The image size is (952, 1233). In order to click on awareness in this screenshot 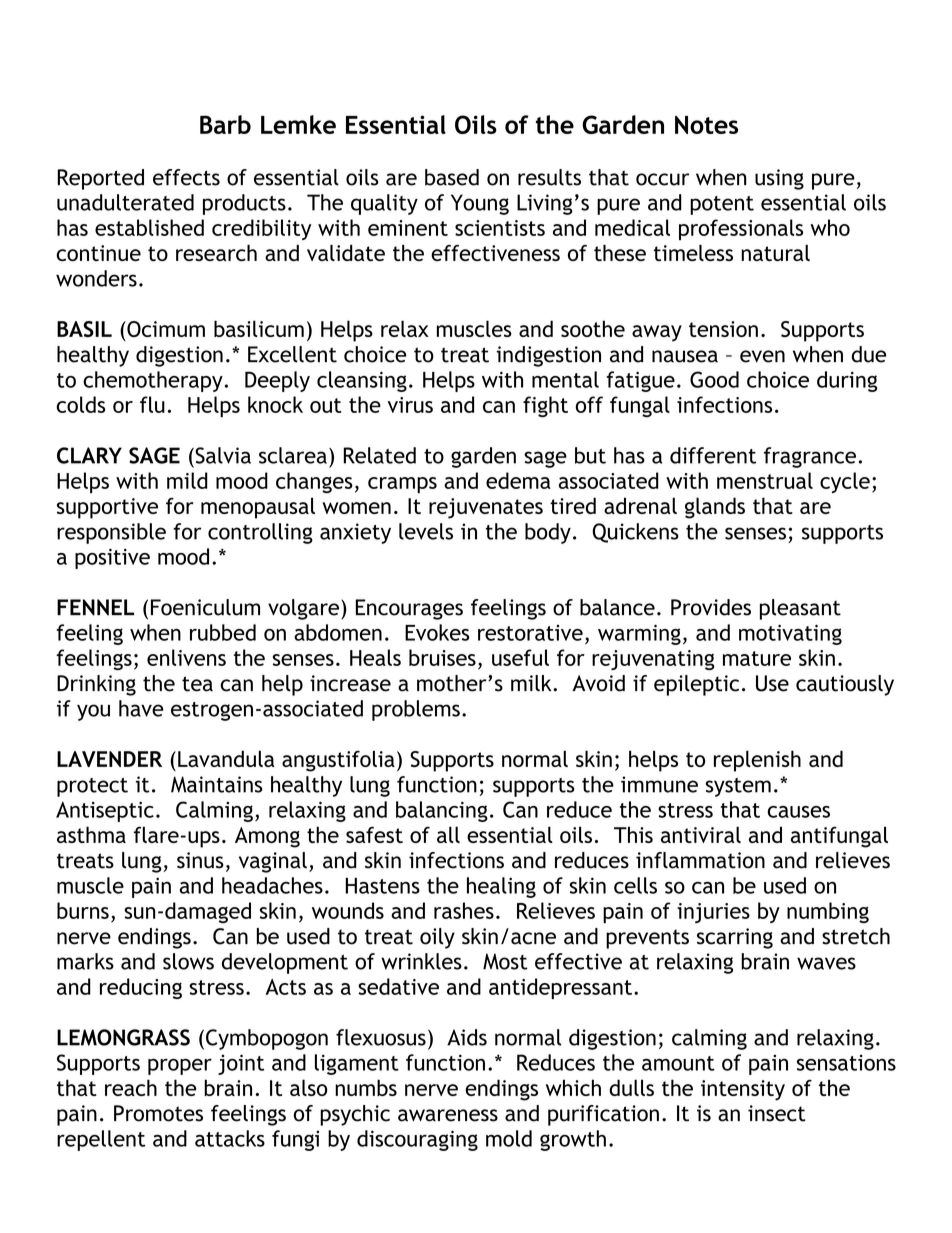, I will do `click(448, 1115)`.
